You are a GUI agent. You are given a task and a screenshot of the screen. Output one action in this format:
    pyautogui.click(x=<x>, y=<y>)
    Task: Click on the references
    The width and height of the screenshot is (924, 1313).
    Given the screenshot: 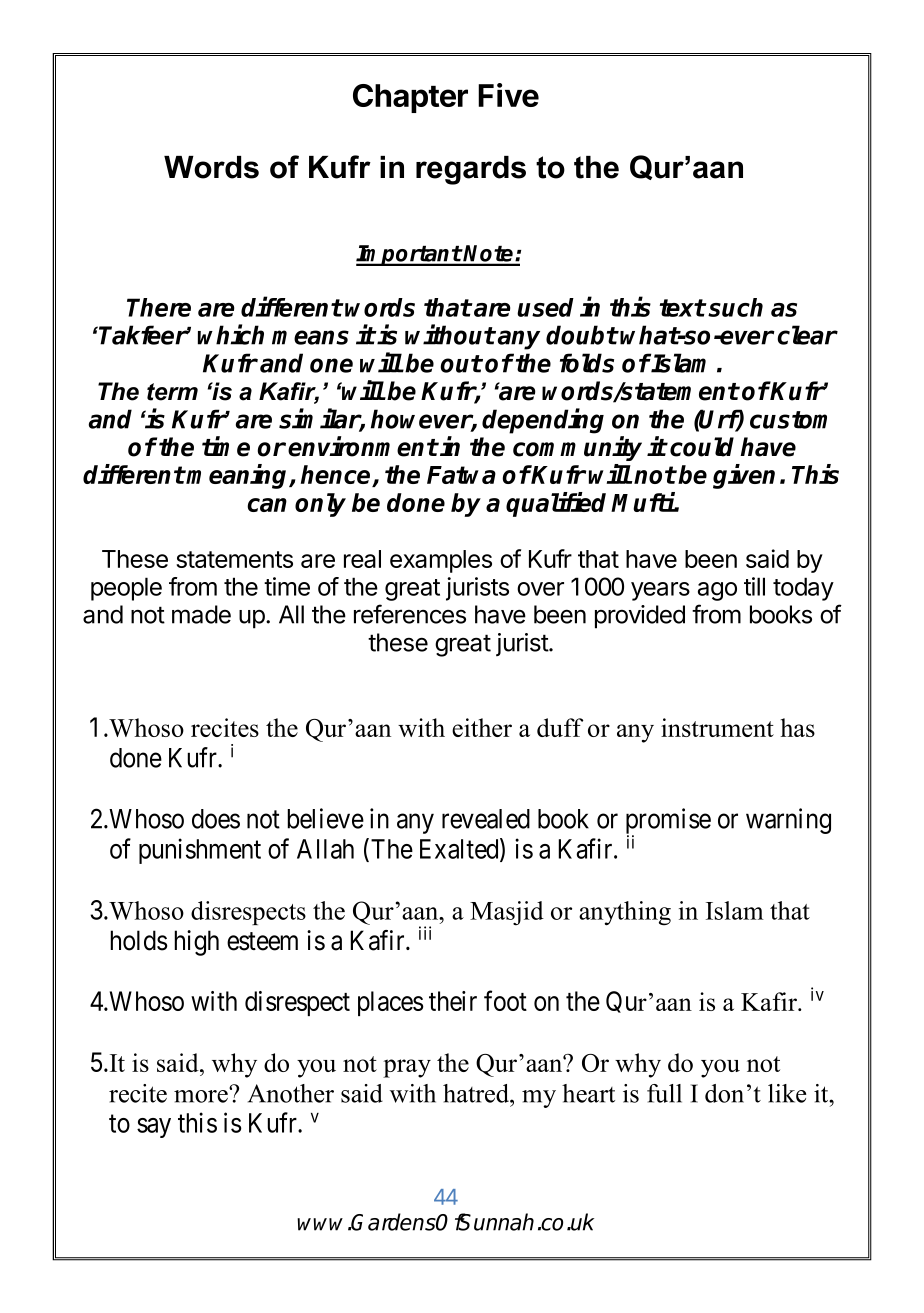 What is the action you would take?
    pyautogui.click(x=410, y=614)
